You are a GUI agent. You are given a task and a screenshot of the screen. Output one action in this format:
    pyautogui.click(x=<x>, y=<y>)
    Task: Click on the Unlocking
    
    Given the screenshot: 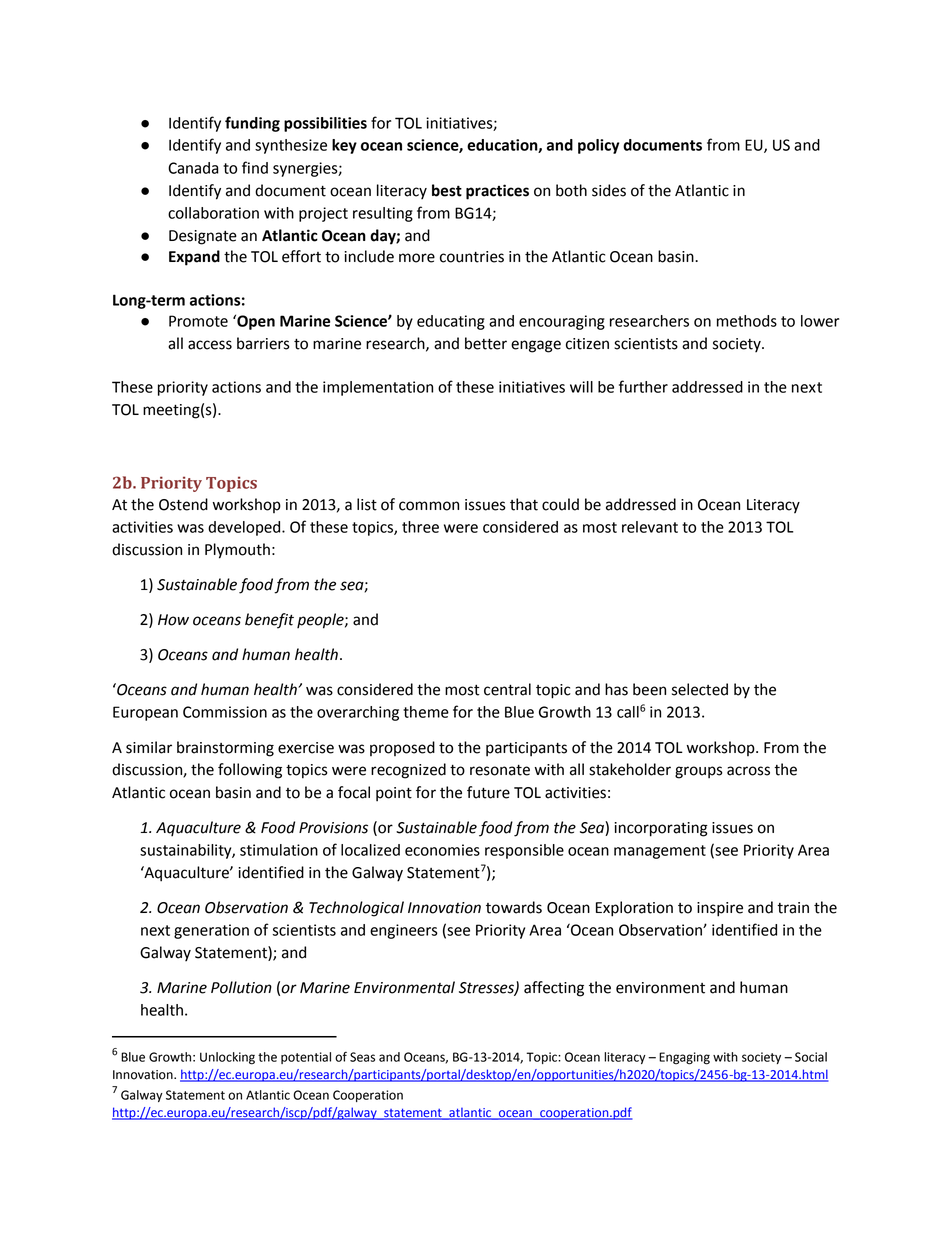 What is the action you would take?
    pyautogui.click(x=227, y=1058)
